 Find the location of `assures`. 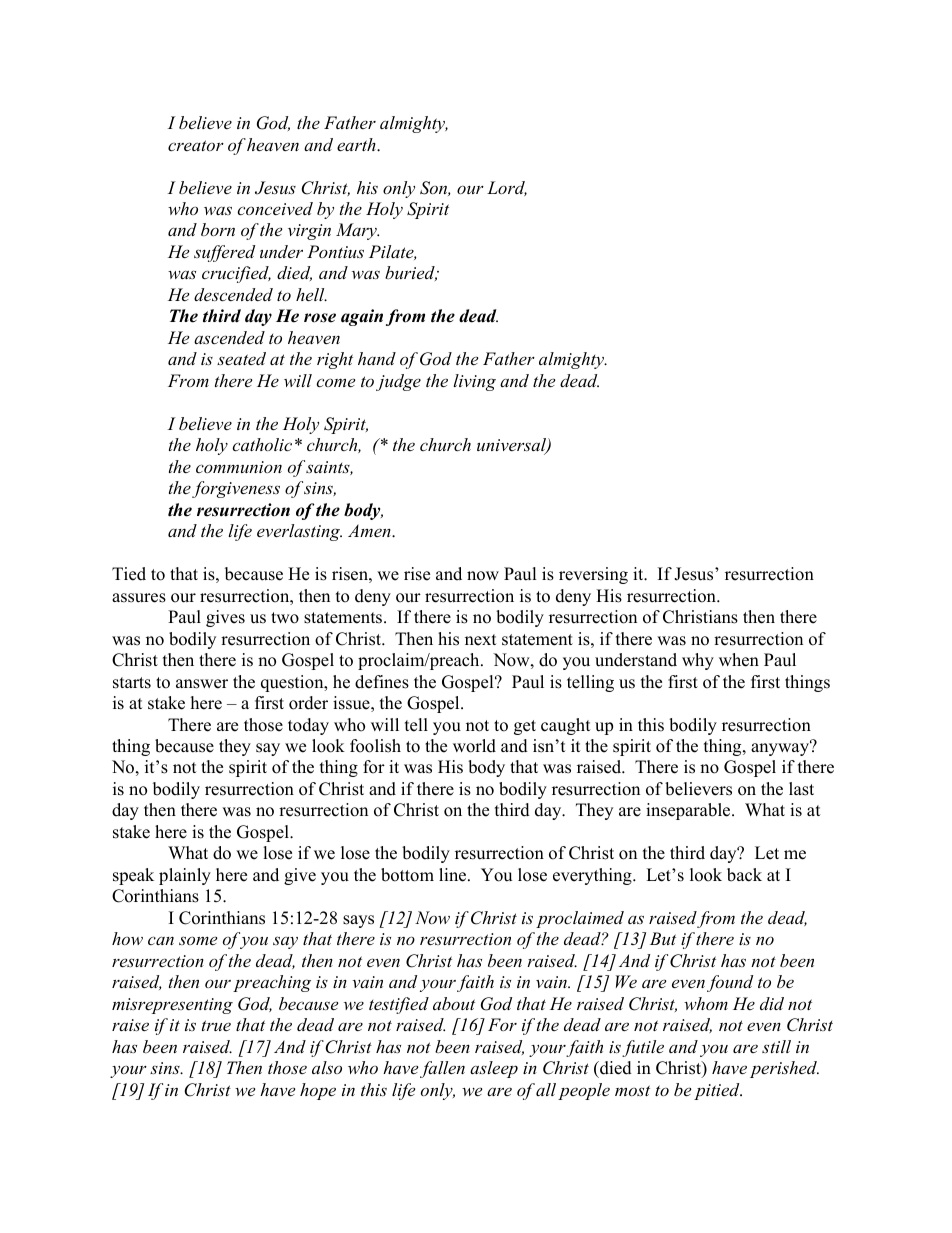

assures is located at coordinates (139, 598).
